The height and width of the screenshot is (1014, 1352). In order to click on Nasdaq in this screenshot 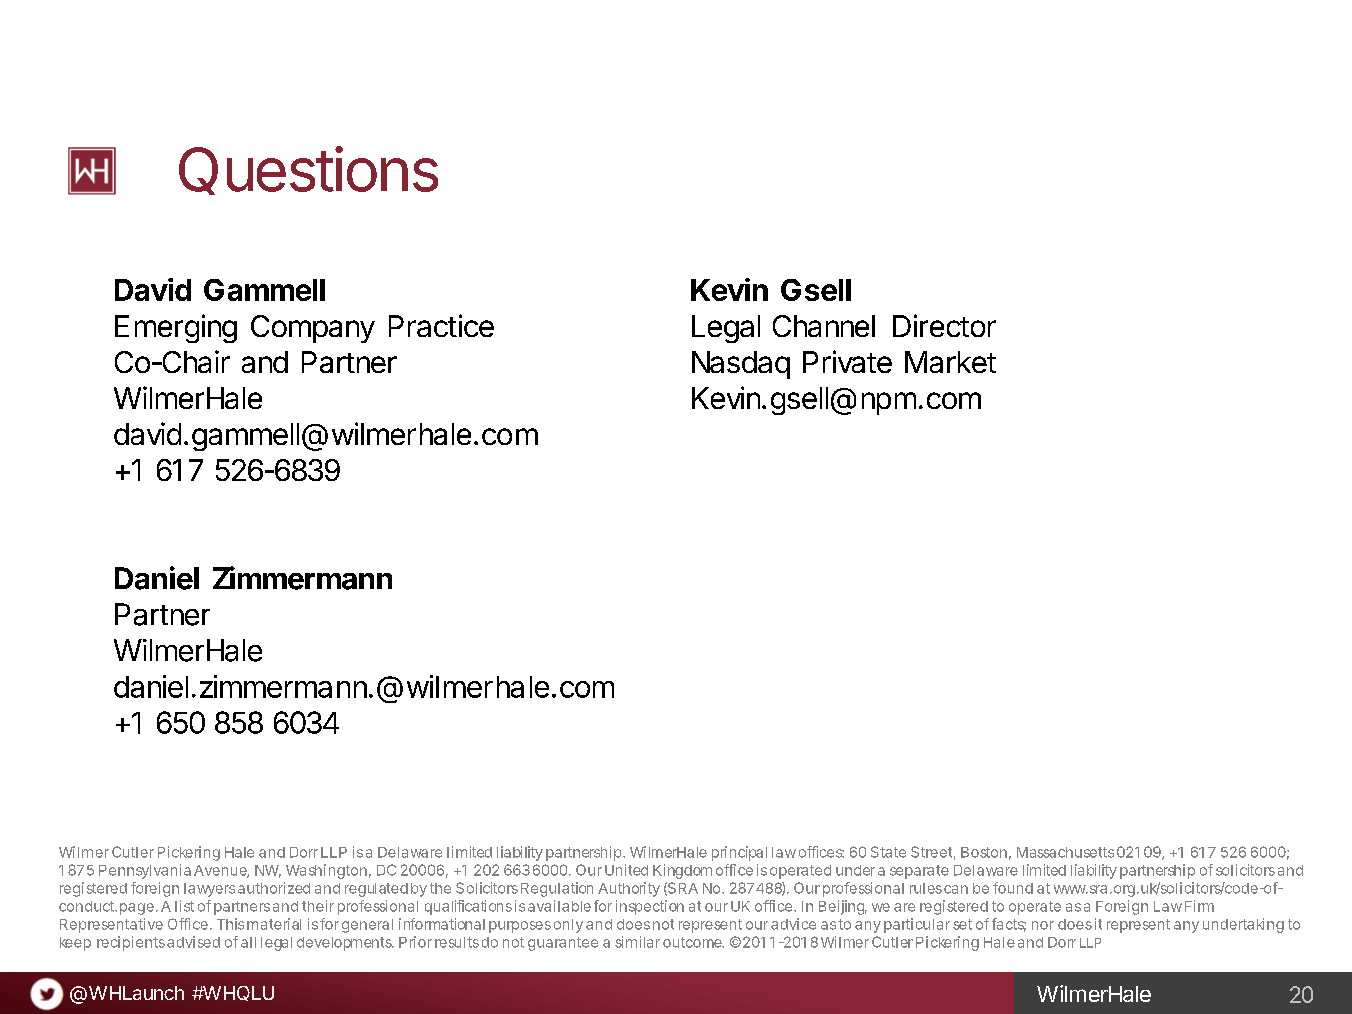, I will do `click(741, 365)`.
